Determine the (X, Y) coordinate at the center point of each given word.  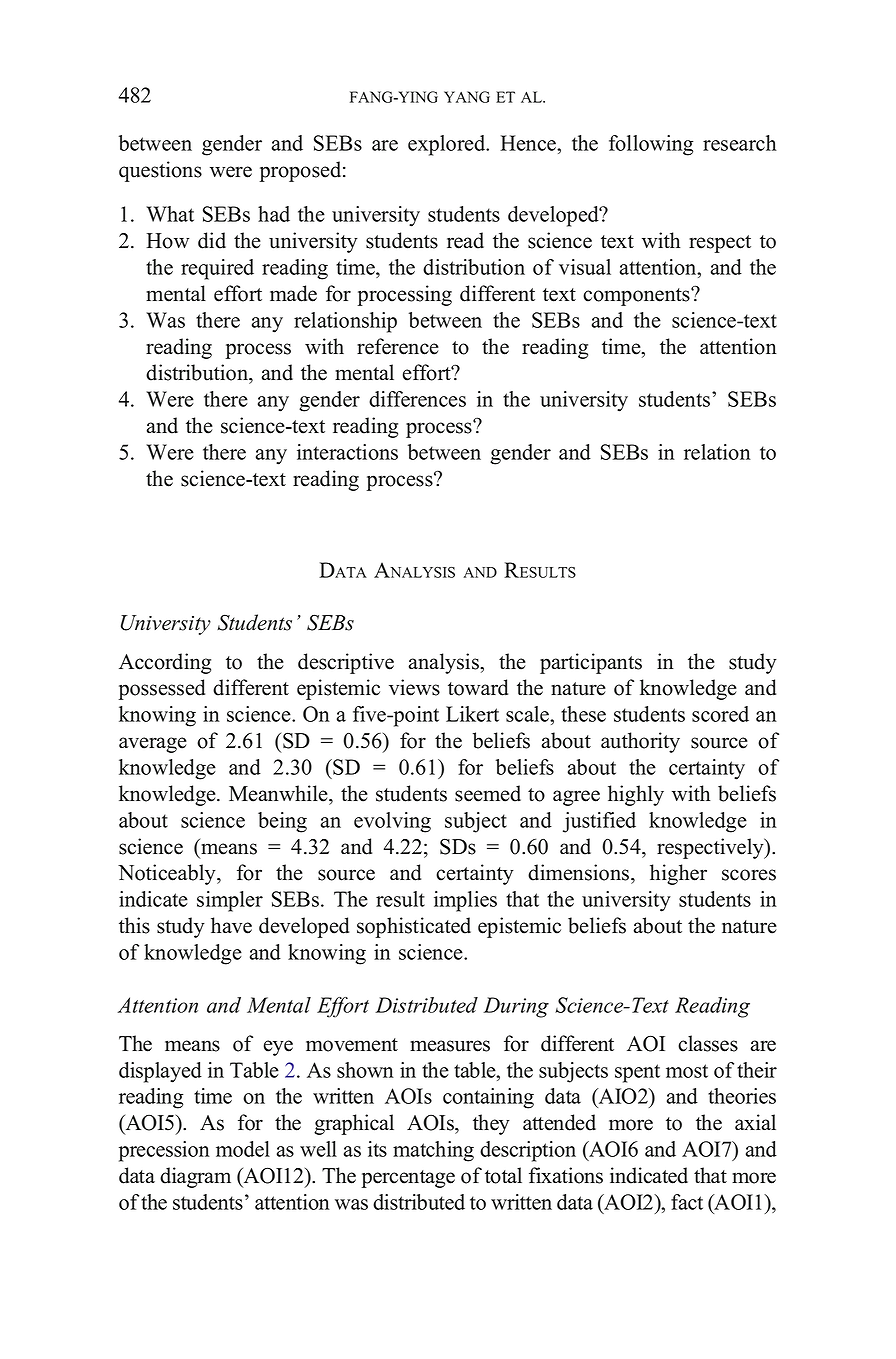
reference (398, 346)
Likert (472, 714)
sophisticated (414, 927)
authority (640, 742)
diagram (195, 1177)
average (153, 745)
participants (591, 663)
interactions (347, 452)
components (637, 297)
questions (160, 171)
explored (448, 145)
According (165, 663)
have (231, 925)
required (217, 269)
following (651, 145)
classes (708, 1043)
